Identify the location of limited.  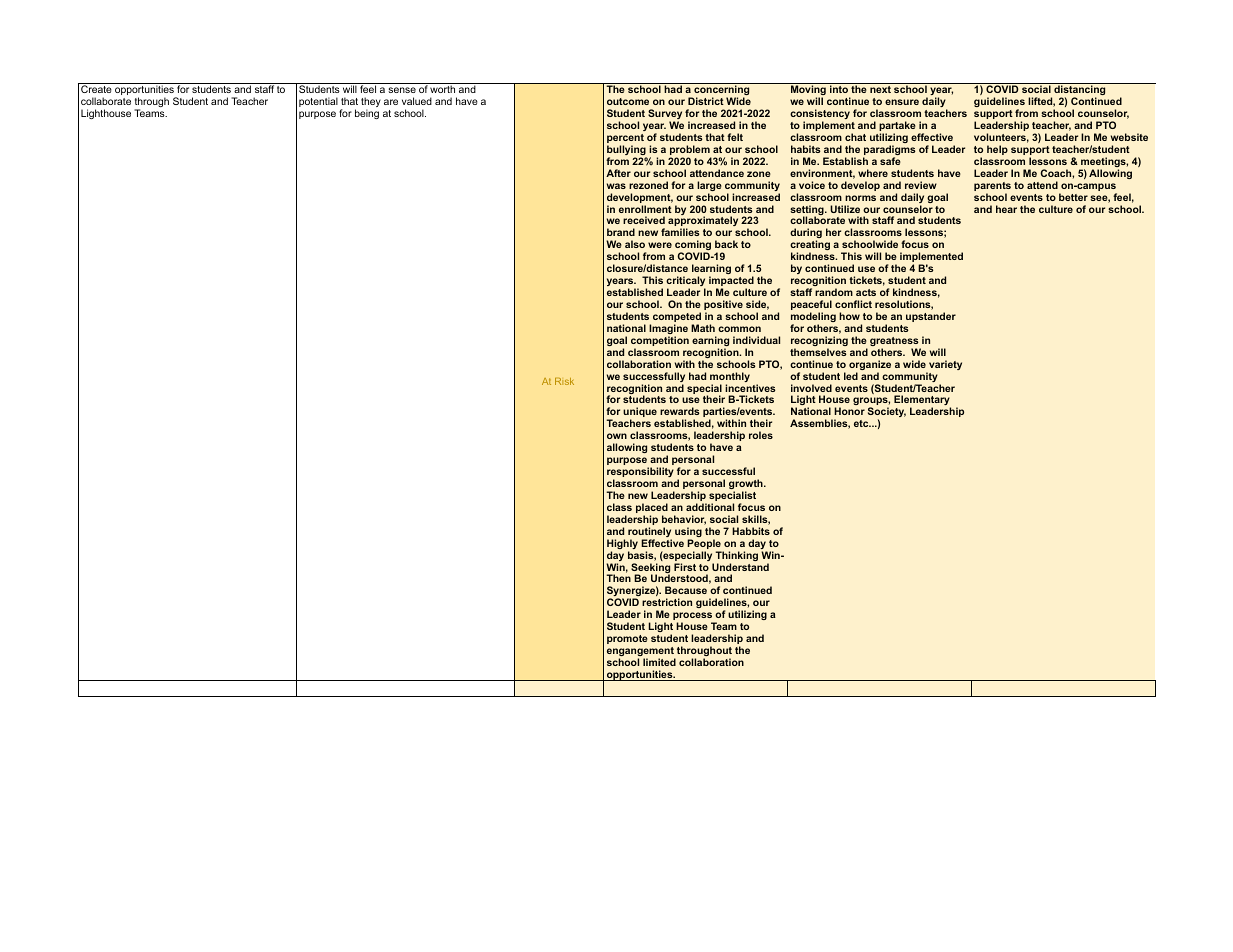
(659, 662).
